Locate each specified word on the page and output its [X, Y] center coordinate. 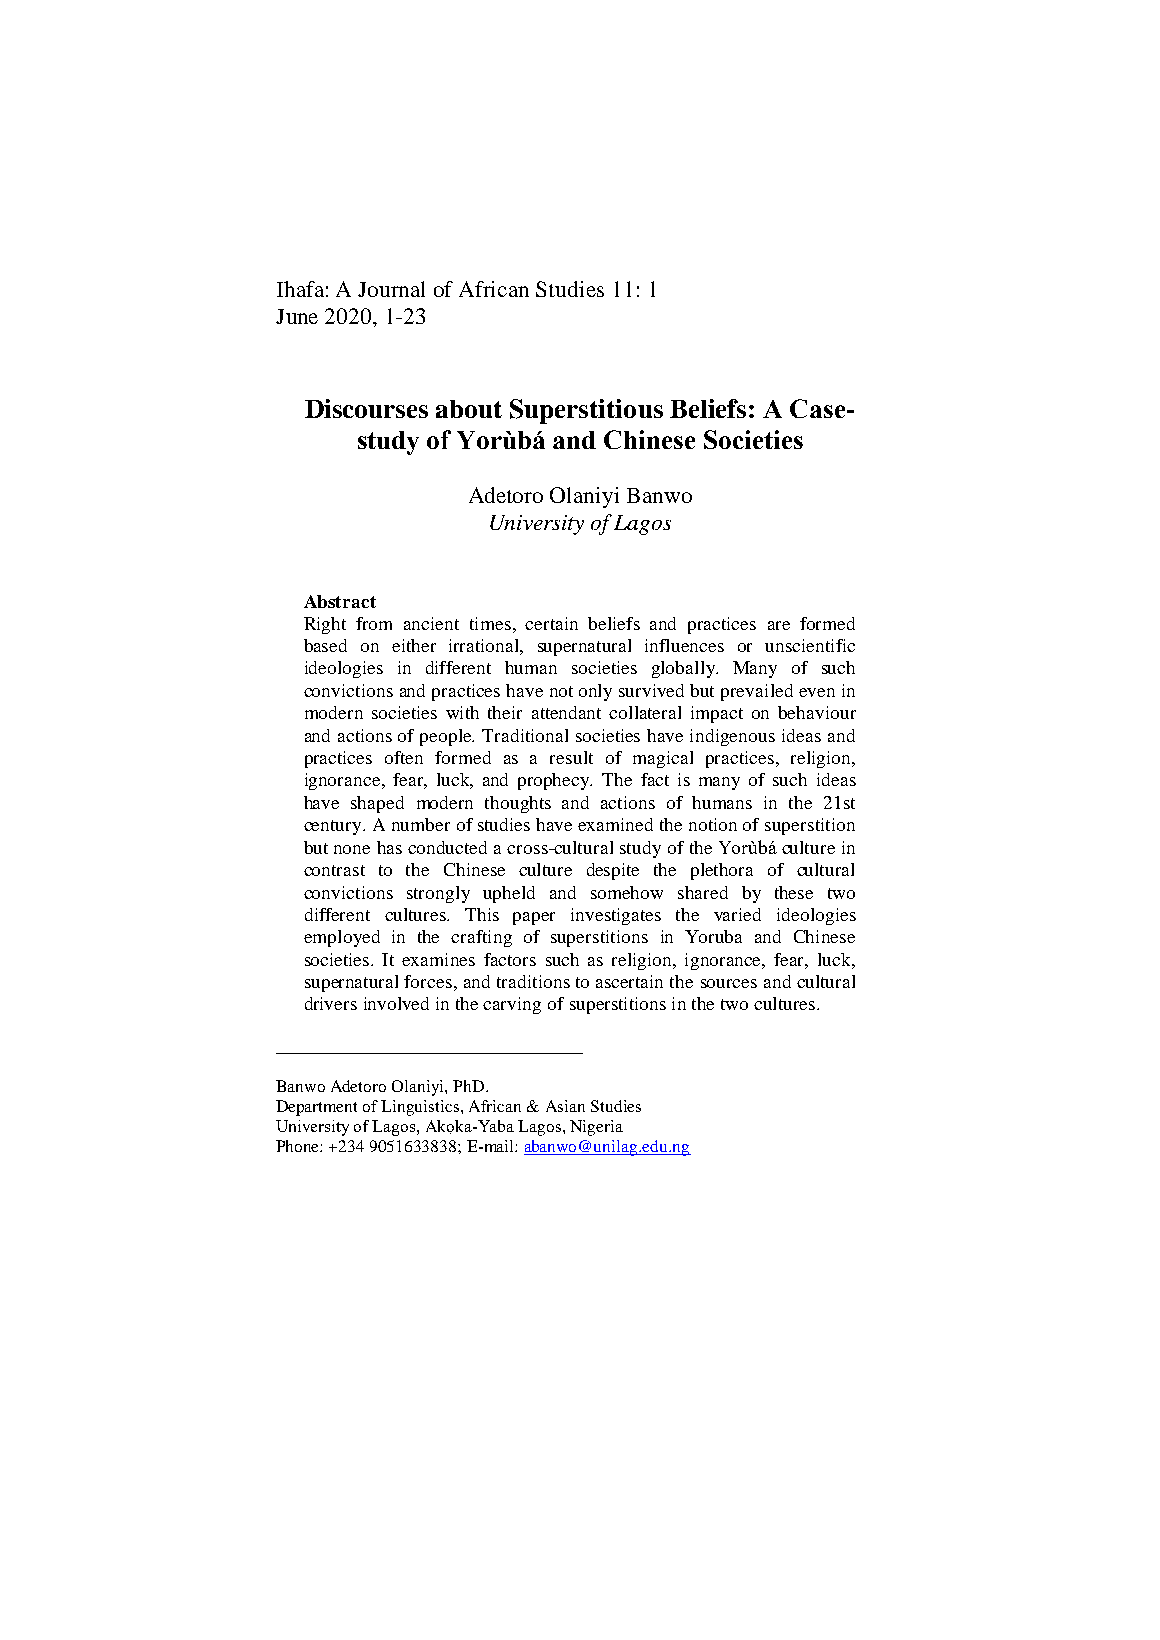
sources [729, 983]
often [404, 757]
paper [534, 918]
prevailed [757, 692]
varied [737, 914]
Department [316, 1108]
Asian [565, 1106]
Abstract [340, 601]
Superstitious [586, 411]
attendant [566, 712]
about [469, 409]
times [490, 623]
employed [342, 938]
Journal [391, 289]
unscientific [810, 645]
